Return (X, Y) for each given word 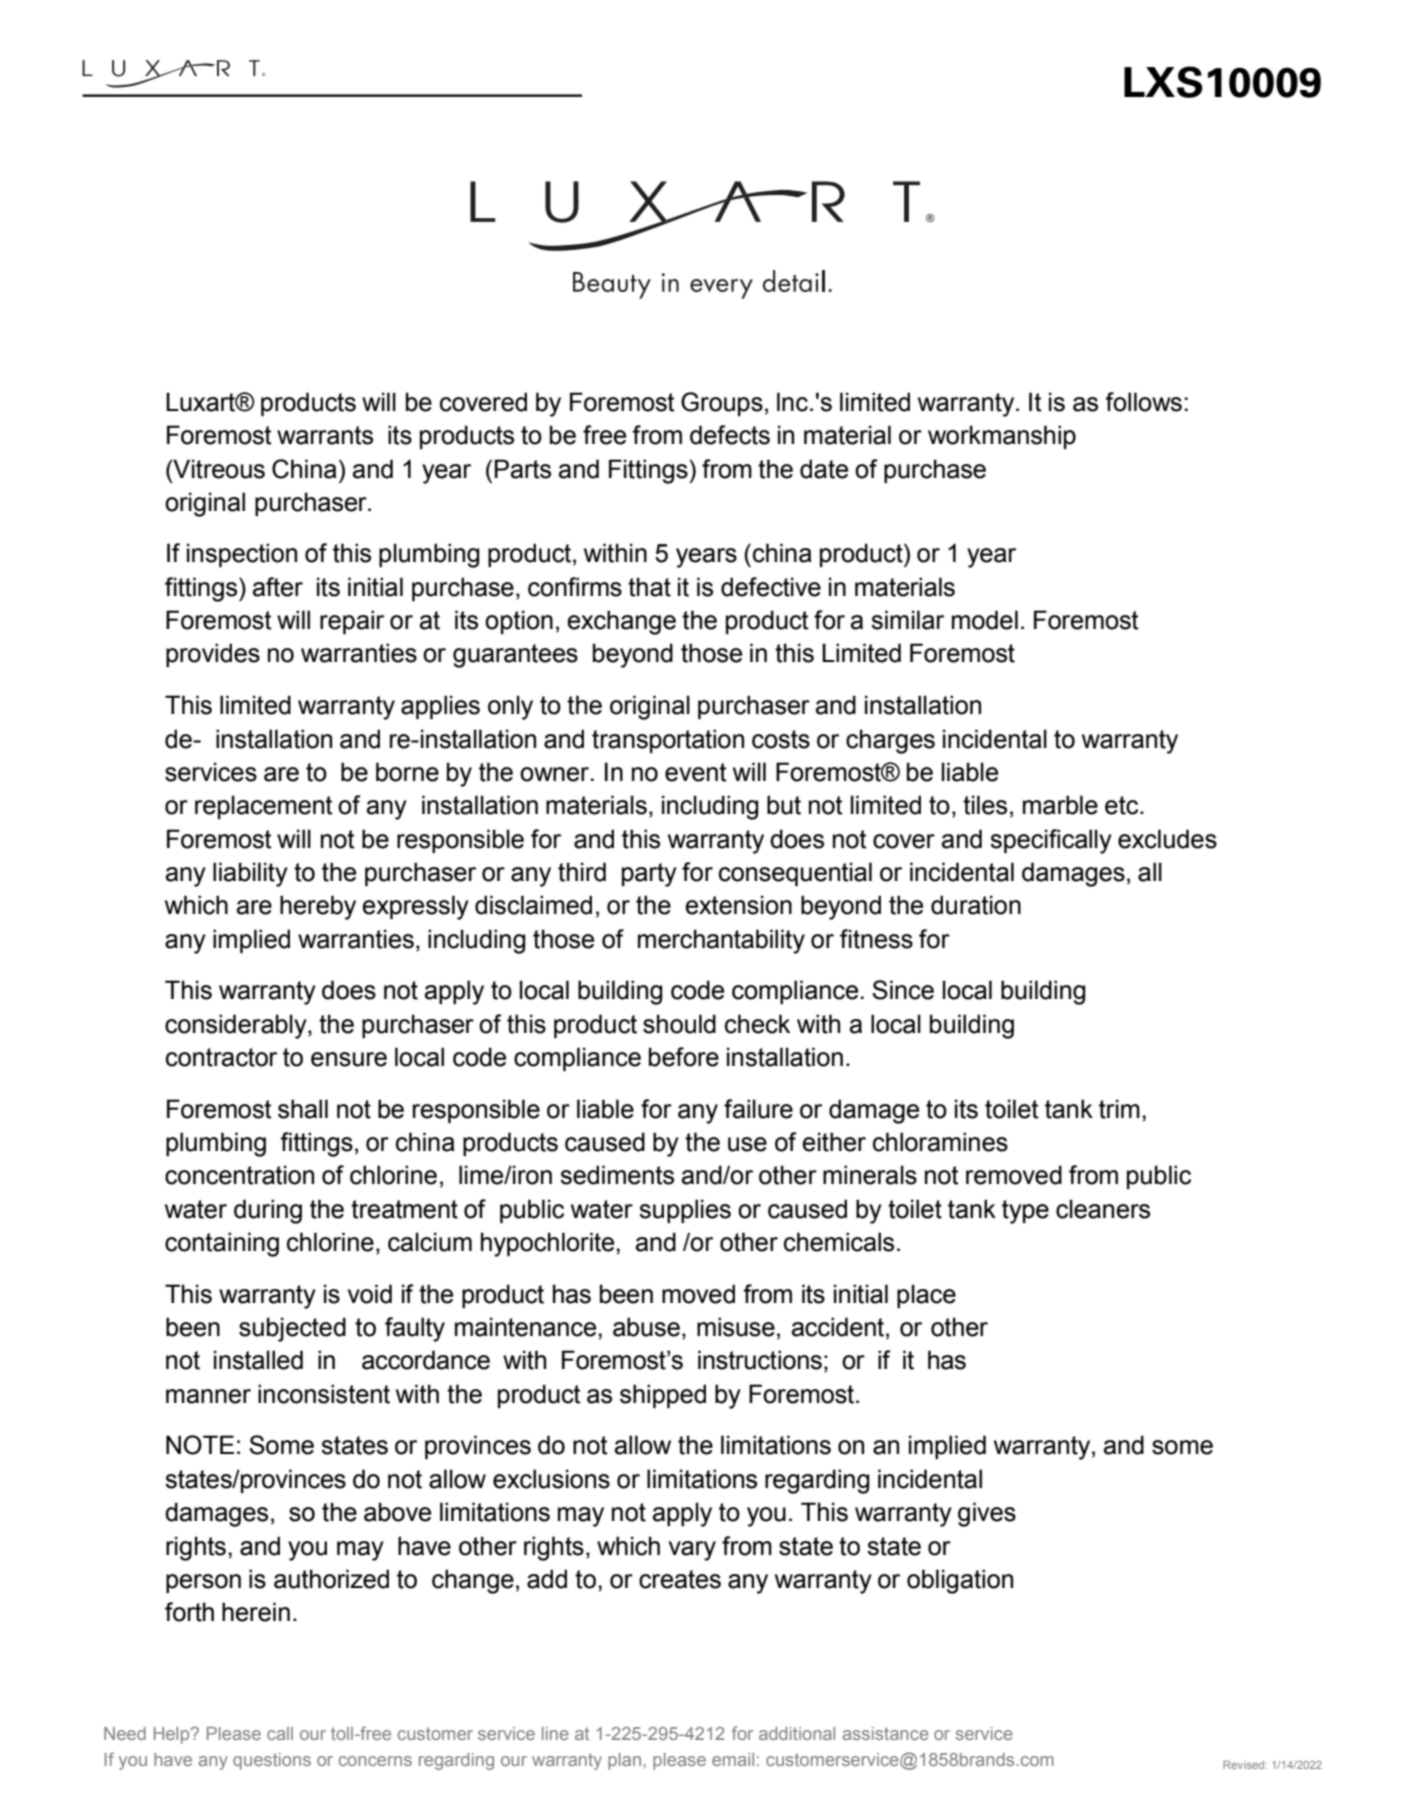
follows (1143, 402)
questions (272, 1761)
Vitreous (218, 469)
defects (730, 435)
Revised (1243, 1765)
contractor (221, 1057)
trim (1119, 1109)
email (733, 1759)
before (684, 1057)
